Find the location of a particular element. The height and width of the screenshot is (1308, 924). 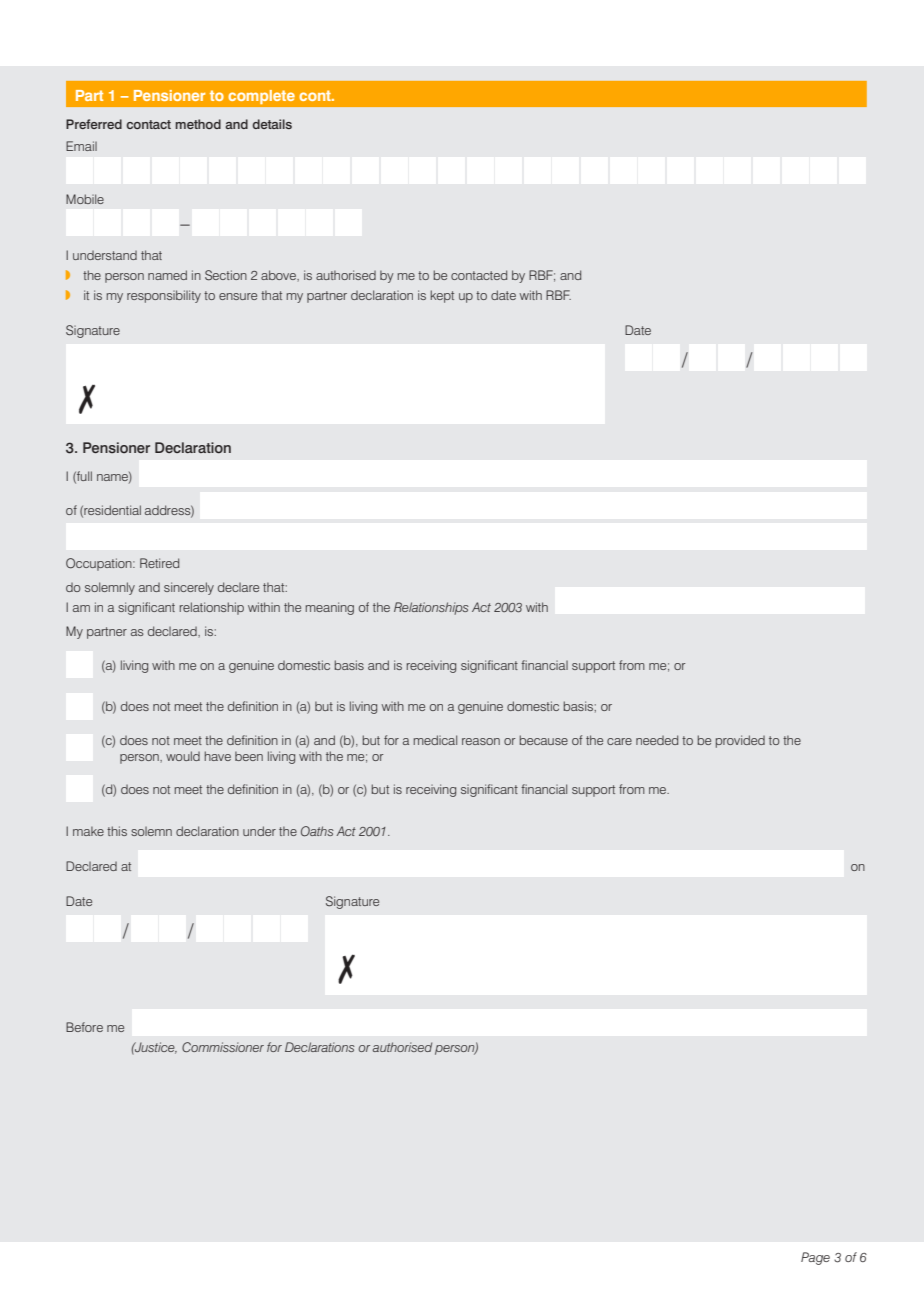

would is located at coordinates (183, 756).
